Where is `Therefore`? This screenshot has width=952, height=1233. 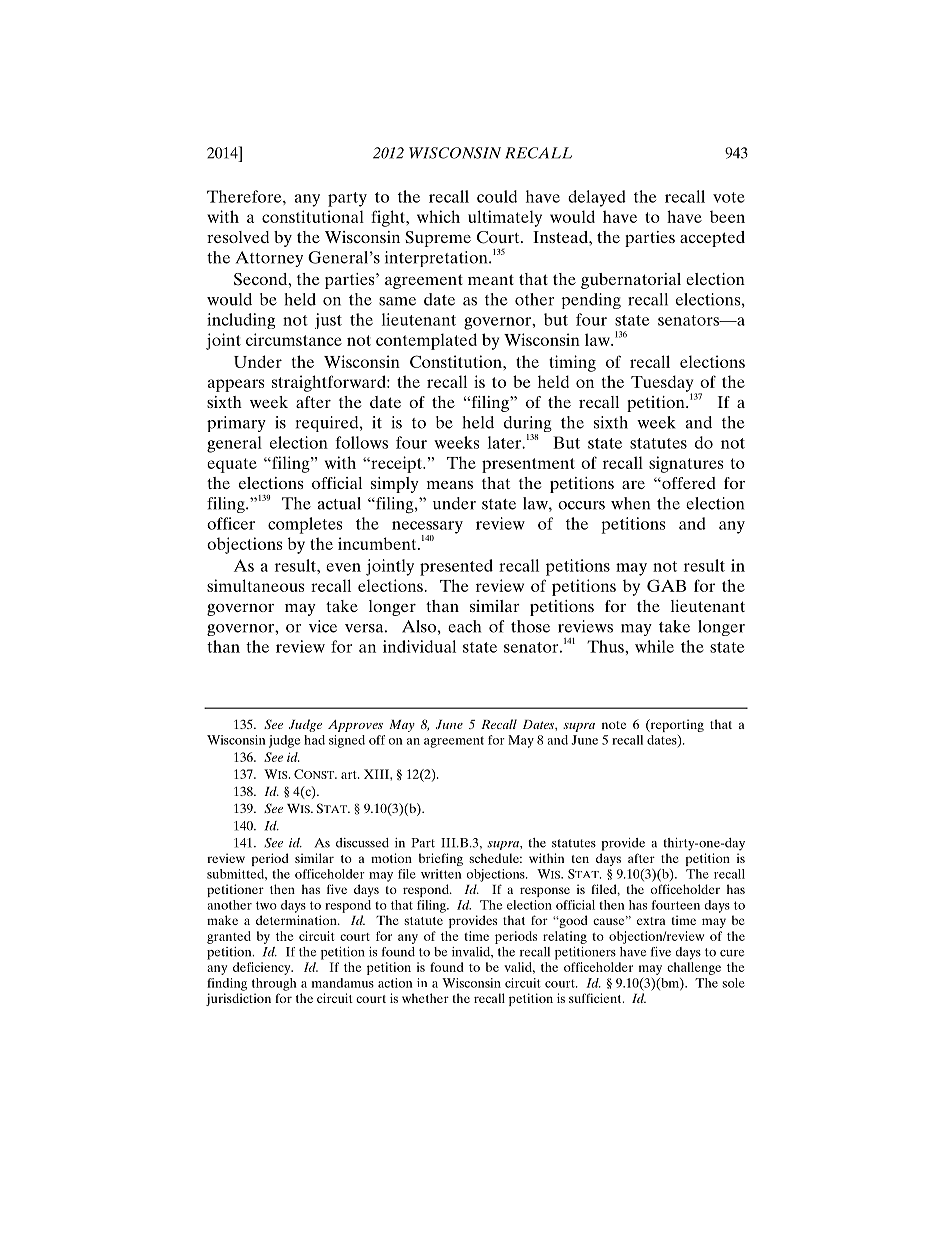 Therefore is located at coordinates (245, 196).
